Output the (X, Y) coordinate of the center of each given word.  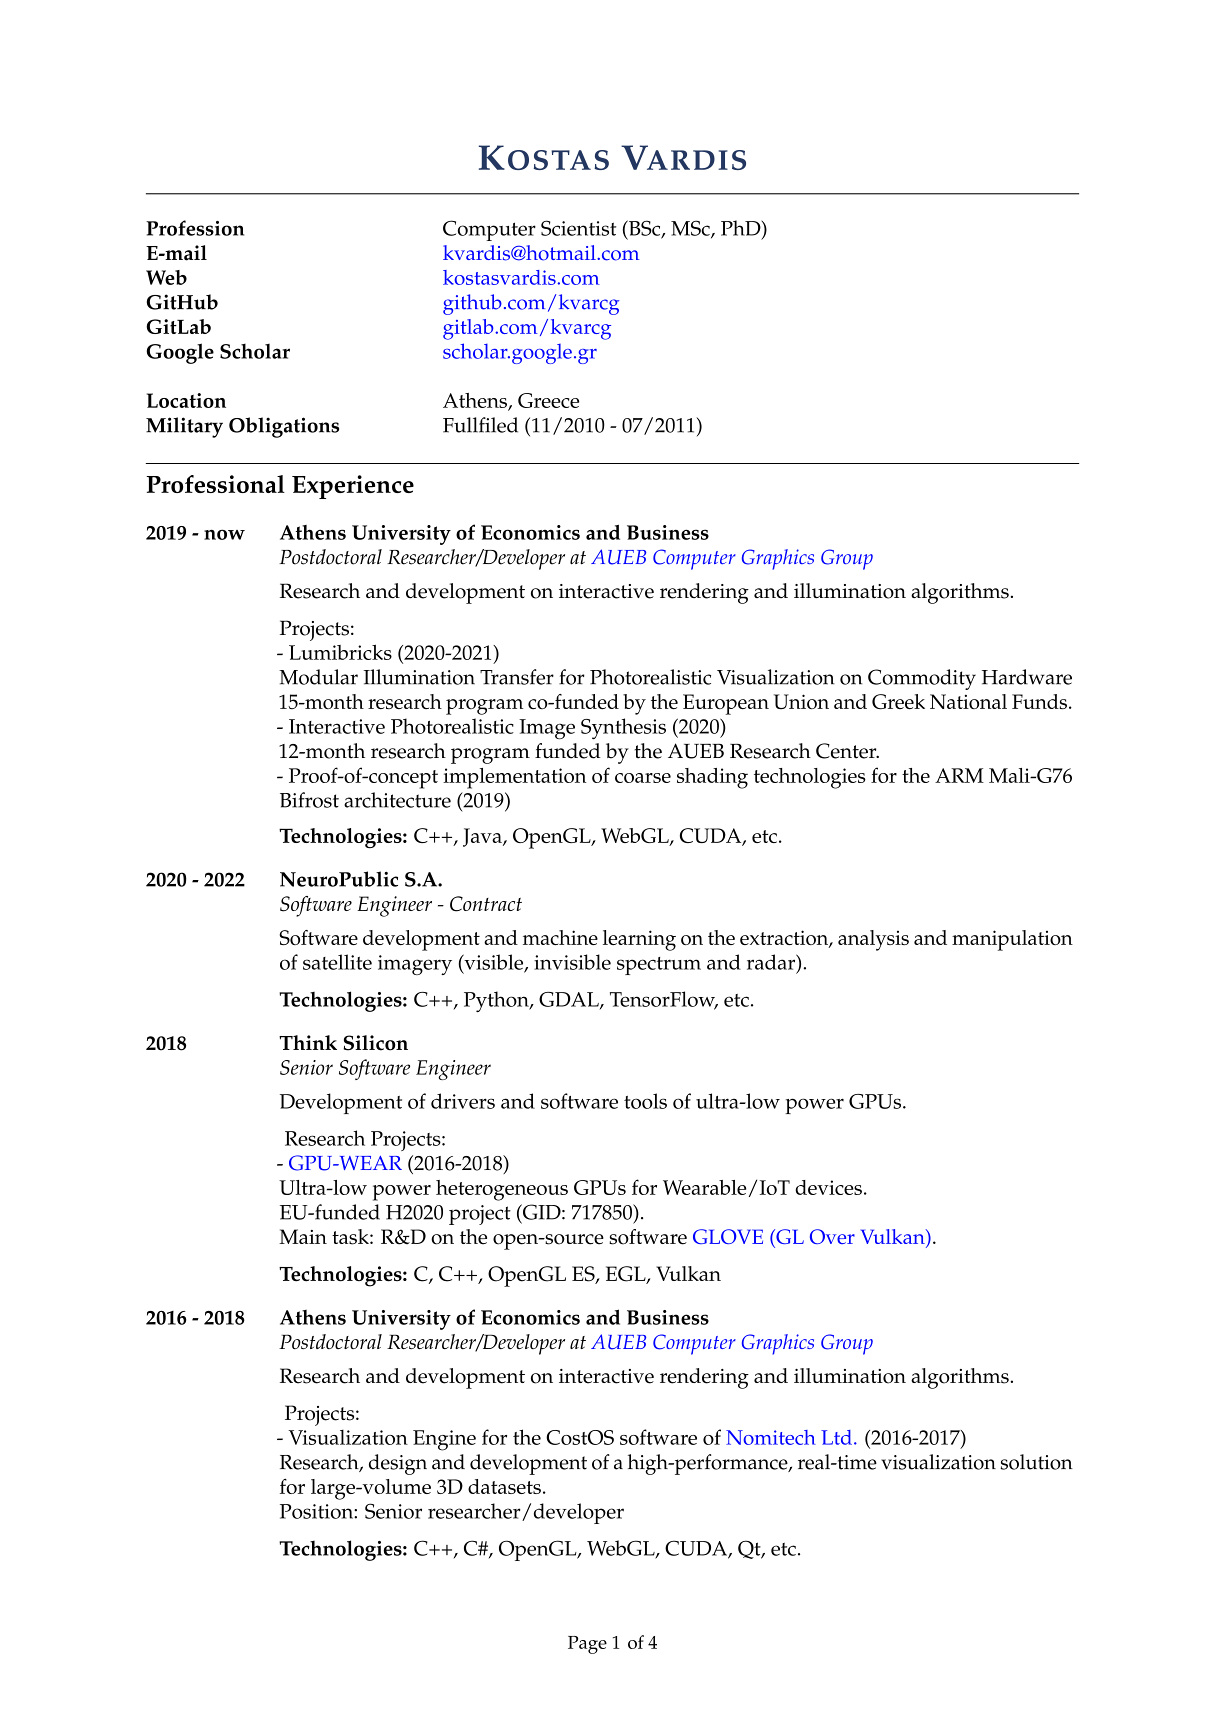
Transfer (517, 677)
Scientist (578, 228)
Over (832, 1236)
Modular (318, 677)
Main (303, 1236)
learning (639, 940)
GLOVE (728, 1236)
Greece (548, 400)
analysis (873, 940)
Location (186, 400)
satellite (337, 962)
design (398, 1464)
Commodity (922, 679)
